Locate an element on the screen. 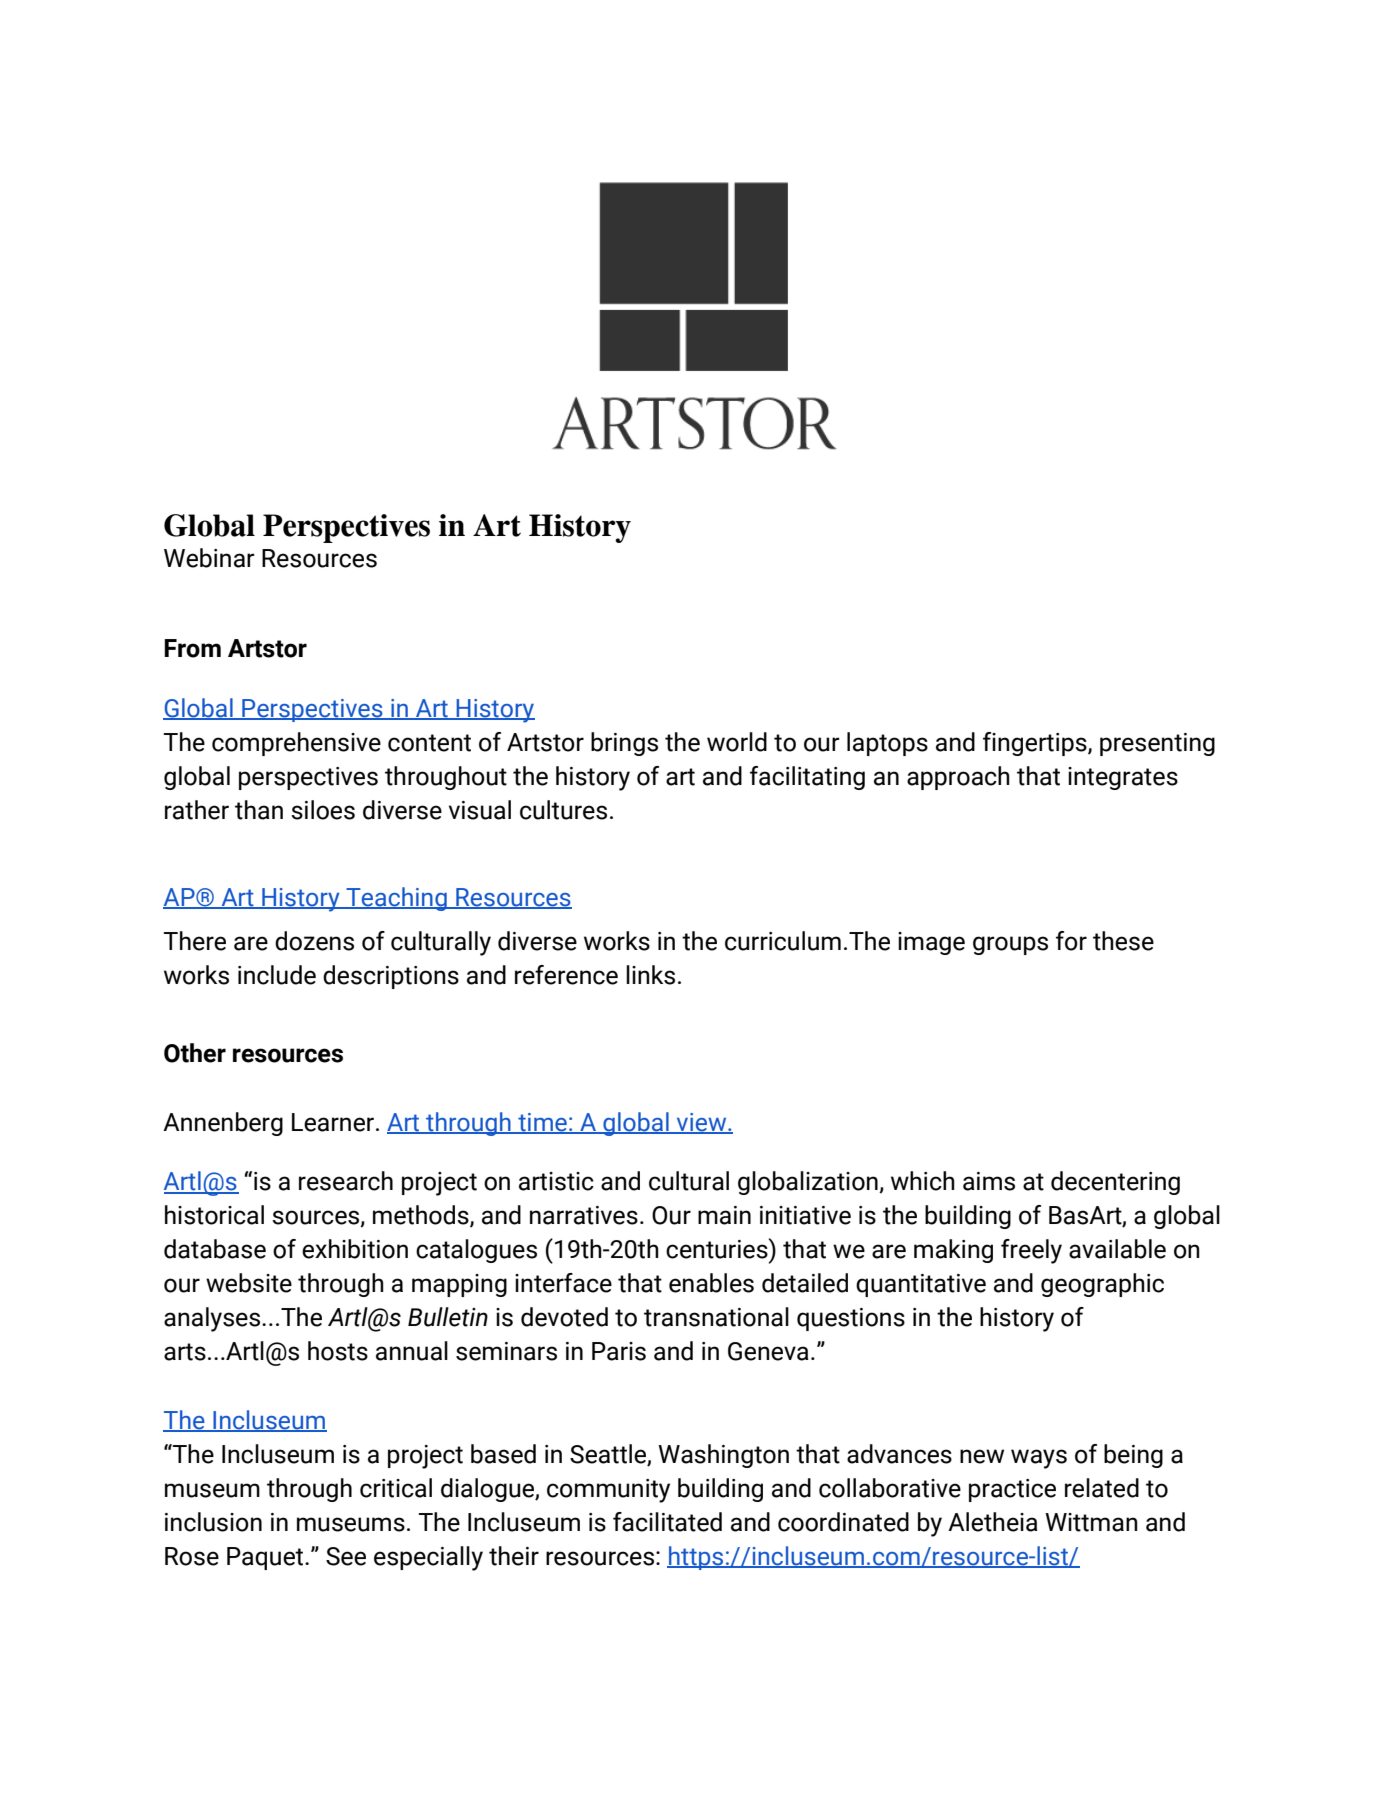 This screenshot has height=1798, width=1390. hosts is located at coordinates (338, 1351).
